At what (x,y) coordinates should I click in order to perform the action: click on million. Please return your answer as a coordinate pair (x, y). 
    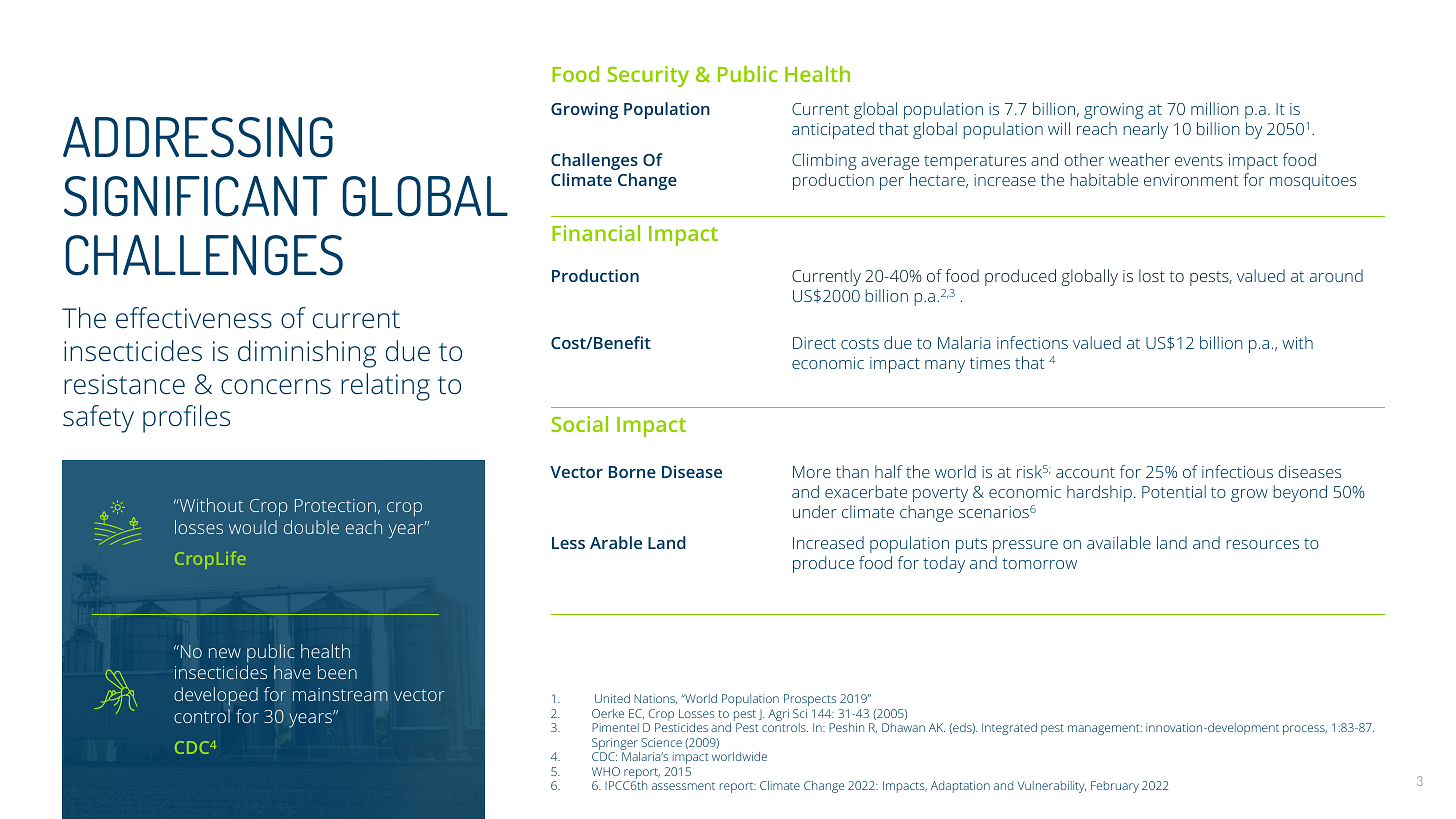
    Looking at the image, I should click on (1214, 108).
